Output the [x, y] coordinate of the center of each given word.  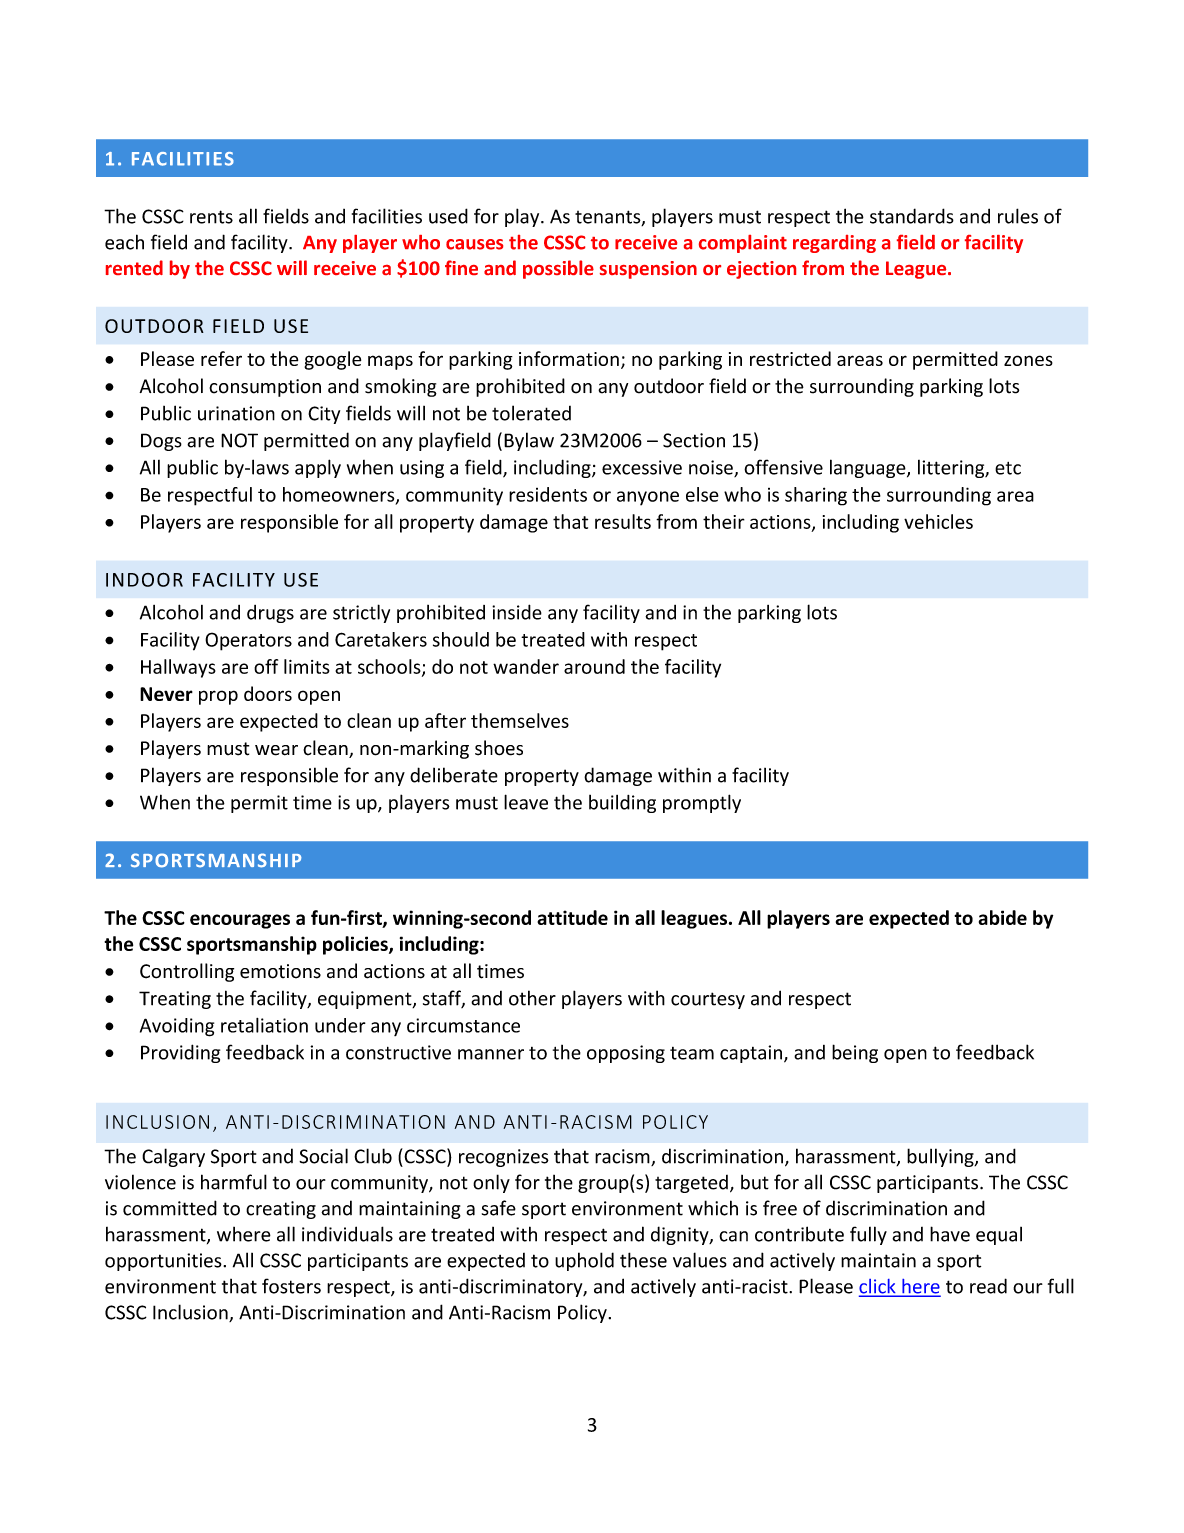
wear [276, 750]
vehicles [938, 521]
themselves [520, 720]
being [855, 1053]
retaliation [264, 1025]
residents [548, 494]
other [532, 998]
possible [558, 269]
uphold [584, 1261]
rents [211, 217]
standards [912, 216]
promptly [702, 803]
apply [318, 468]
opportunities [164, 1262]
